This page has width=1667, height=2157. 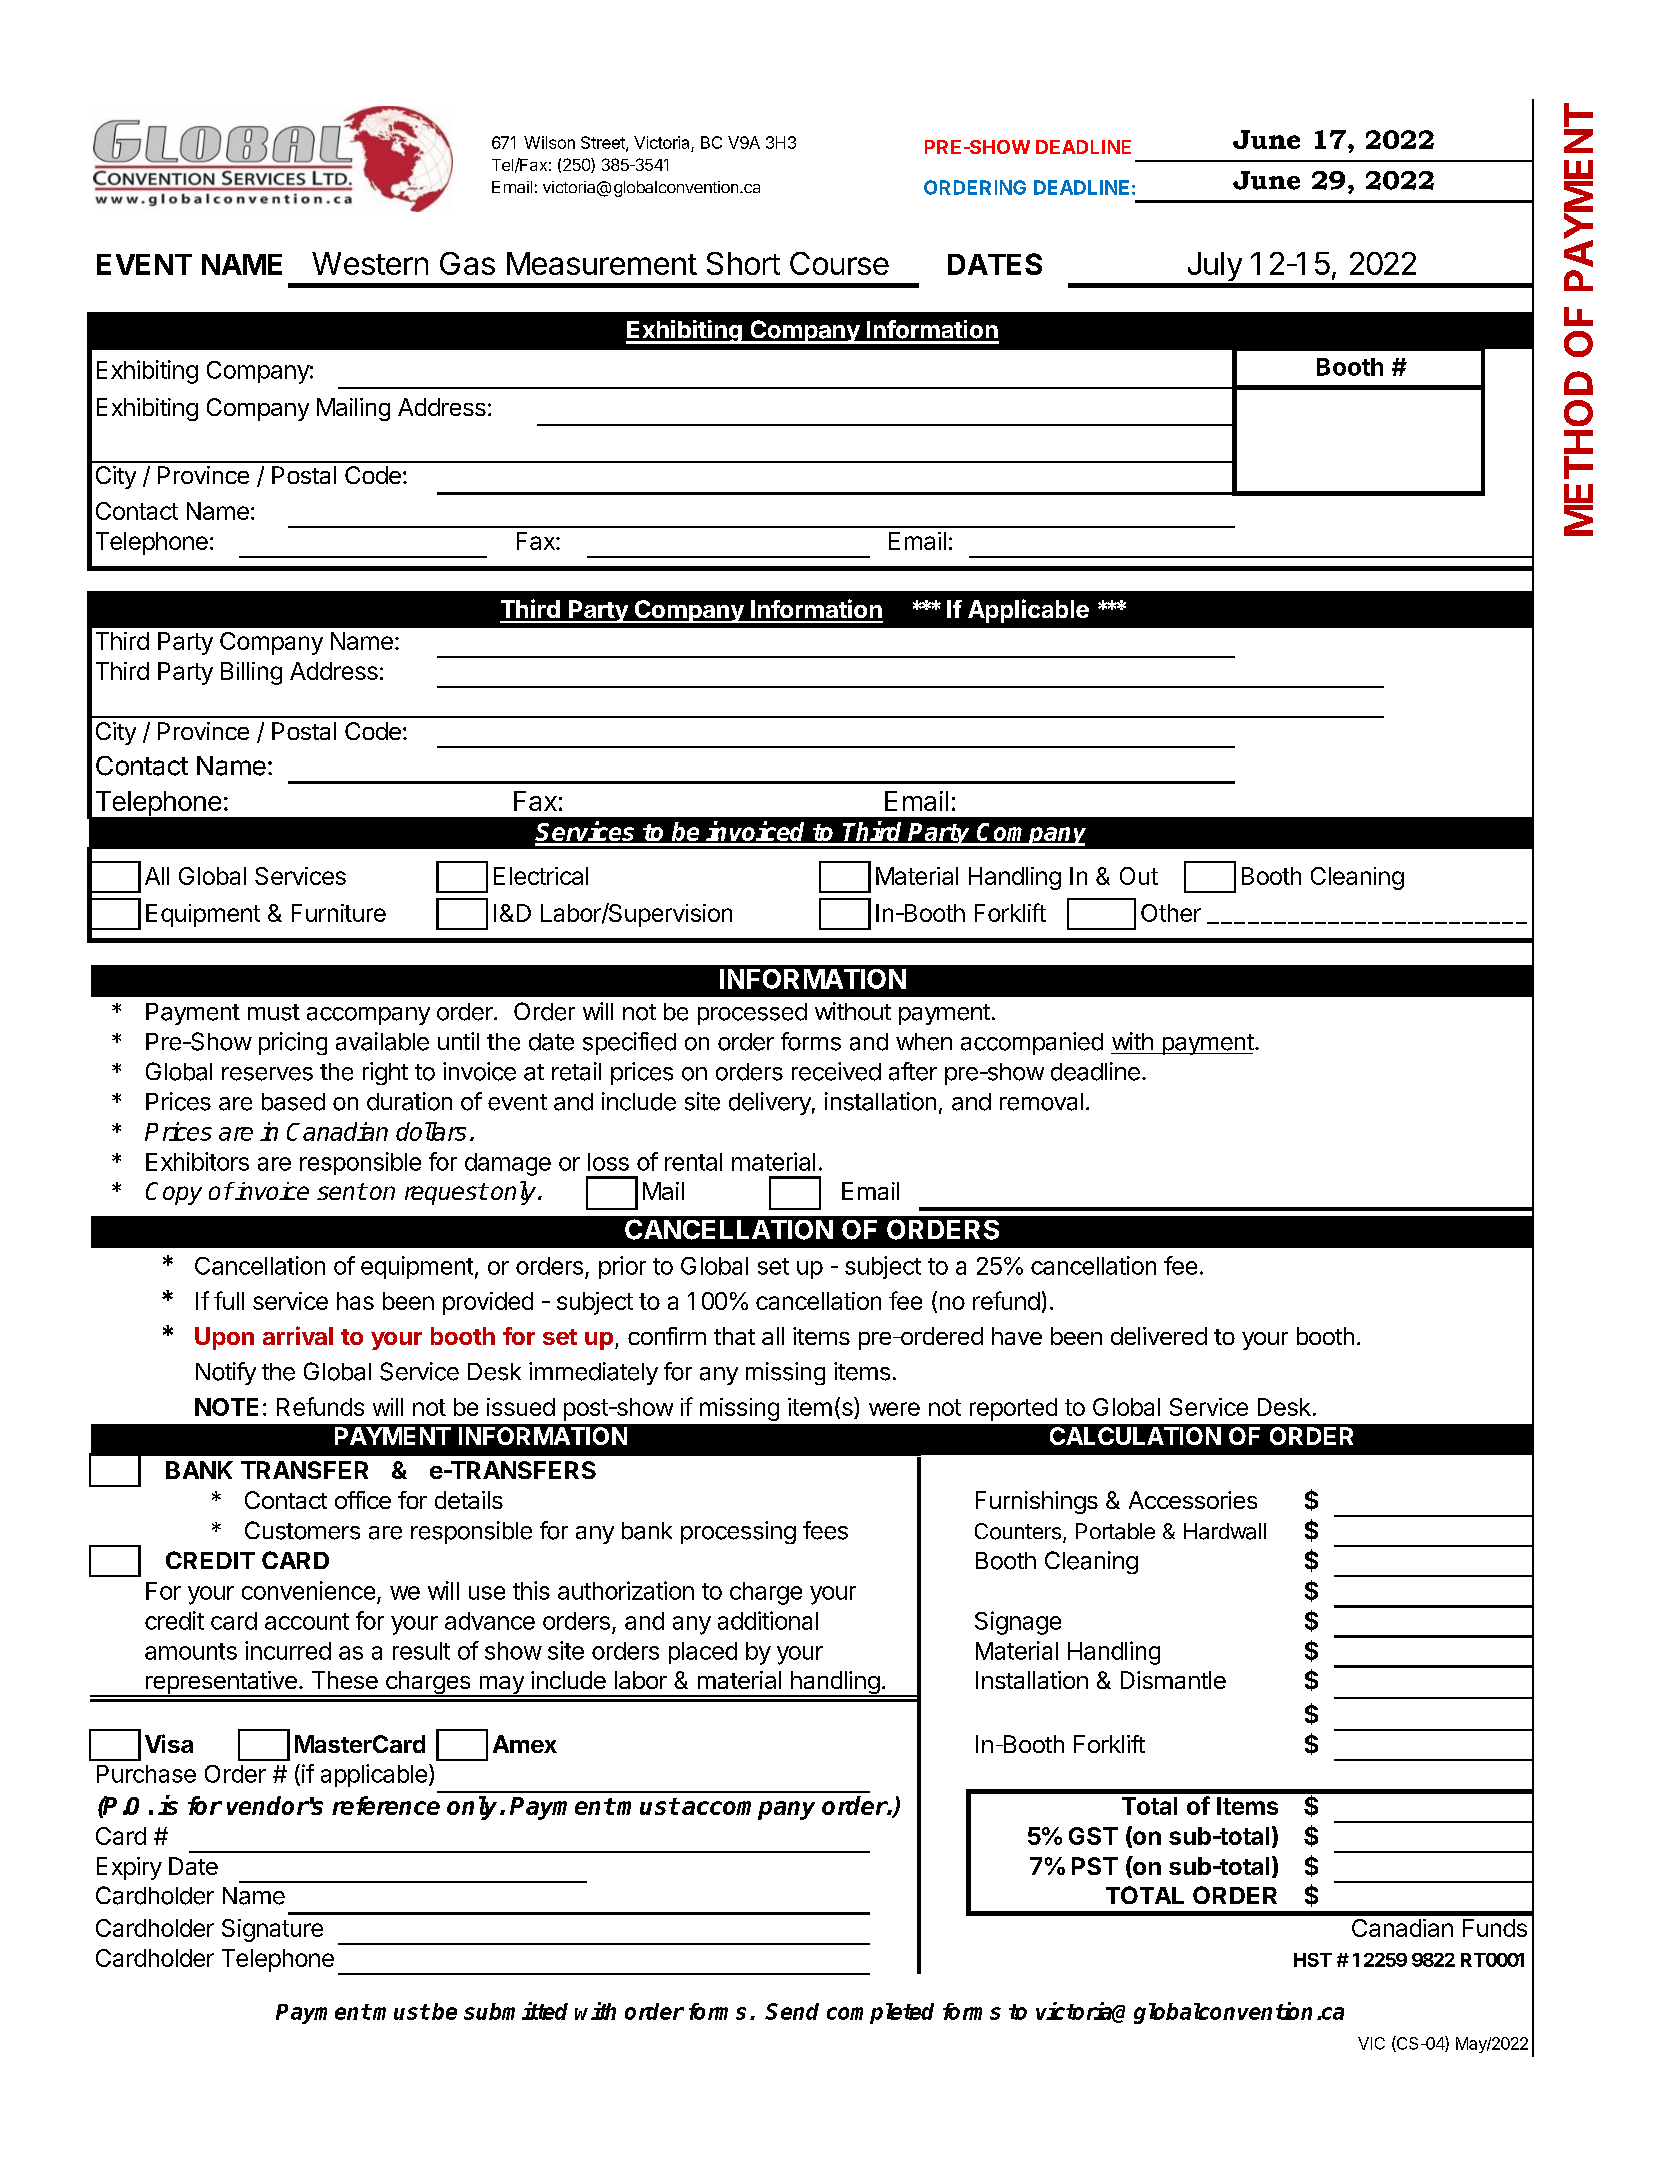 I want to click on Short, so click(x=743, y=263).
